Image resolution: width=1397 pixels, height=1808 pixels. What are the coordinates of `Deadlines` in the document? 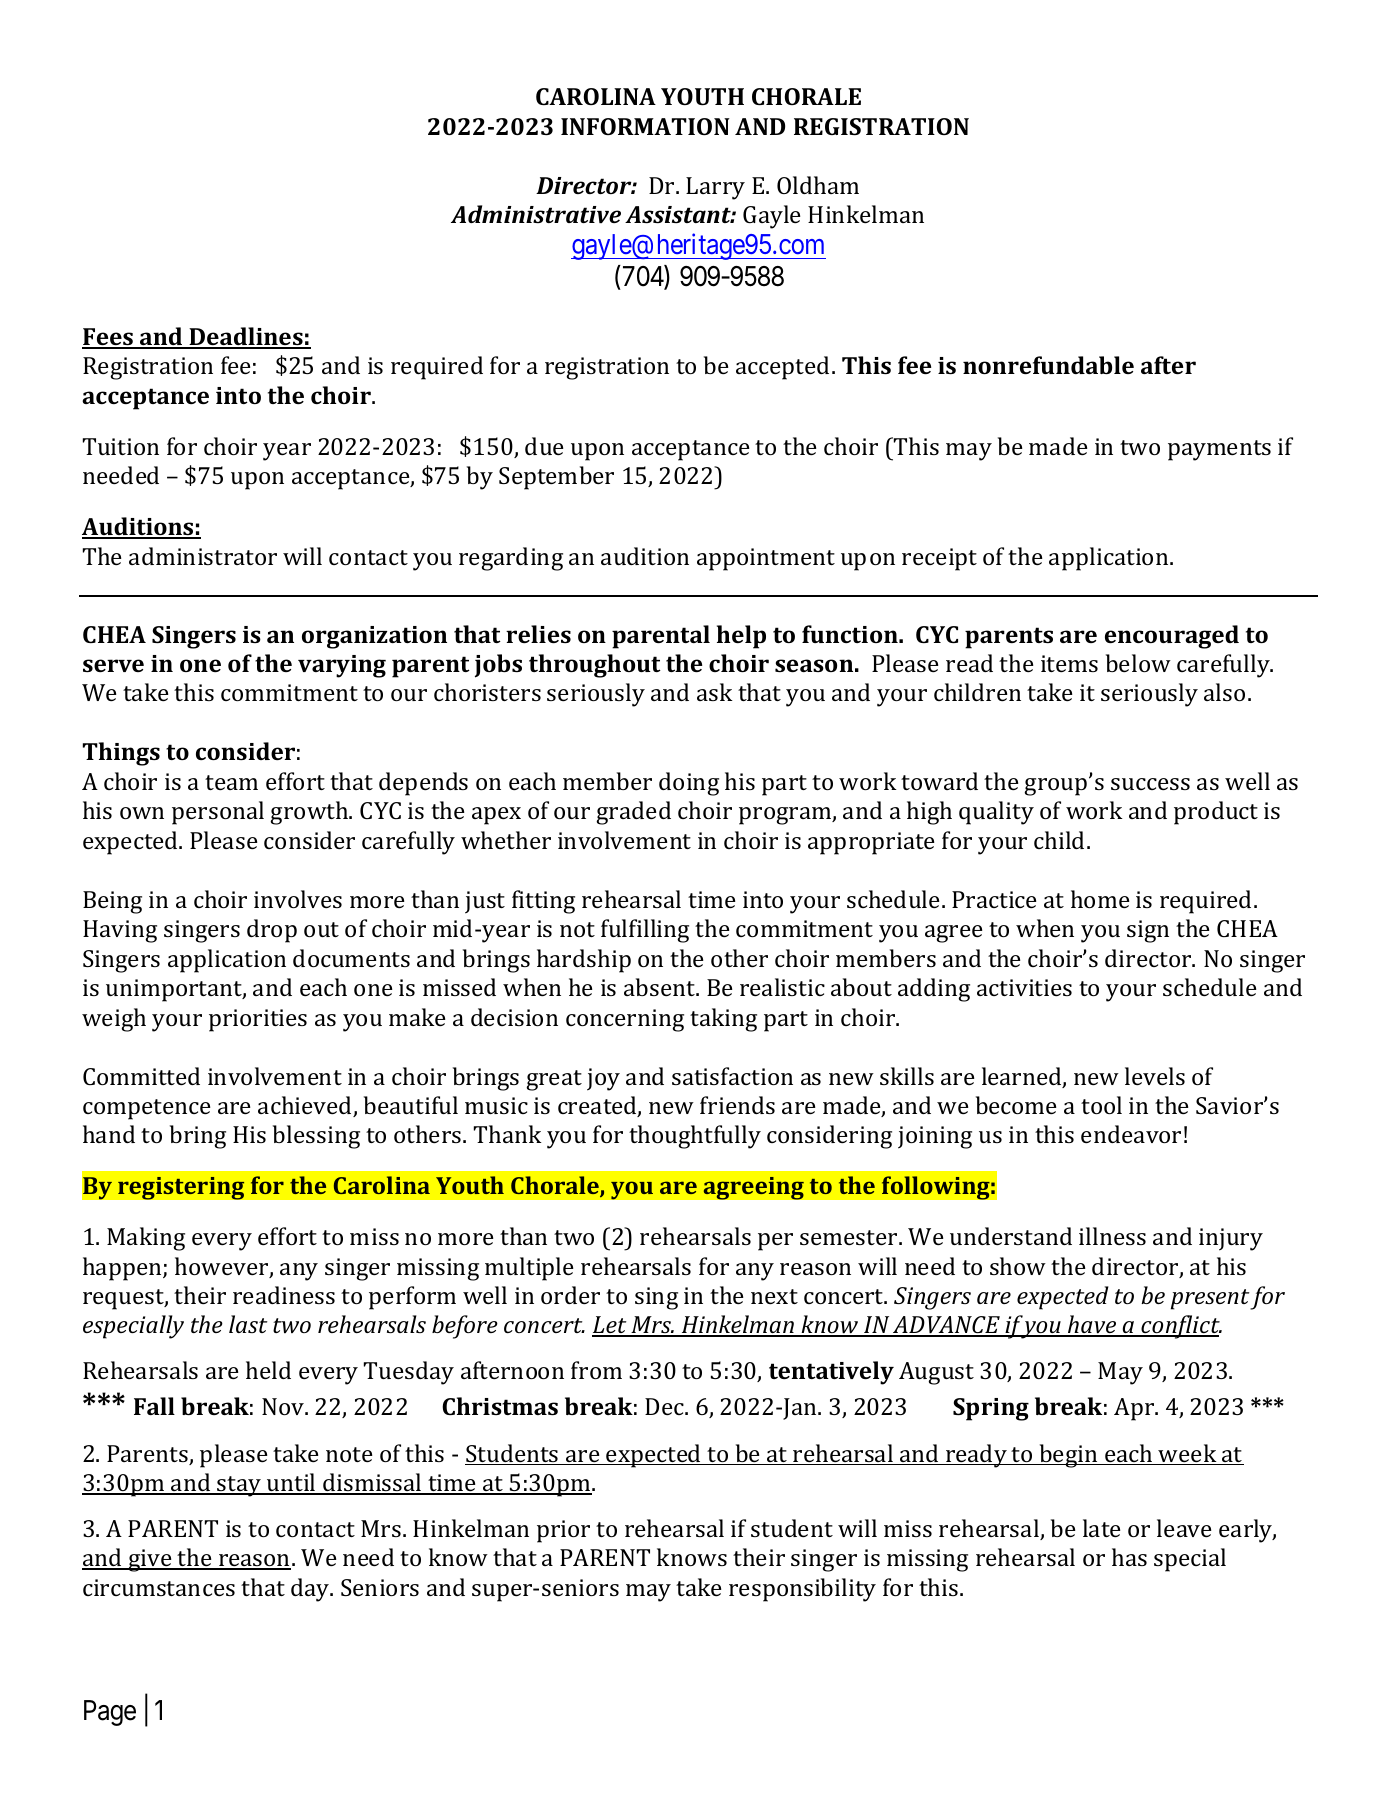 It's located at (246, 337).
